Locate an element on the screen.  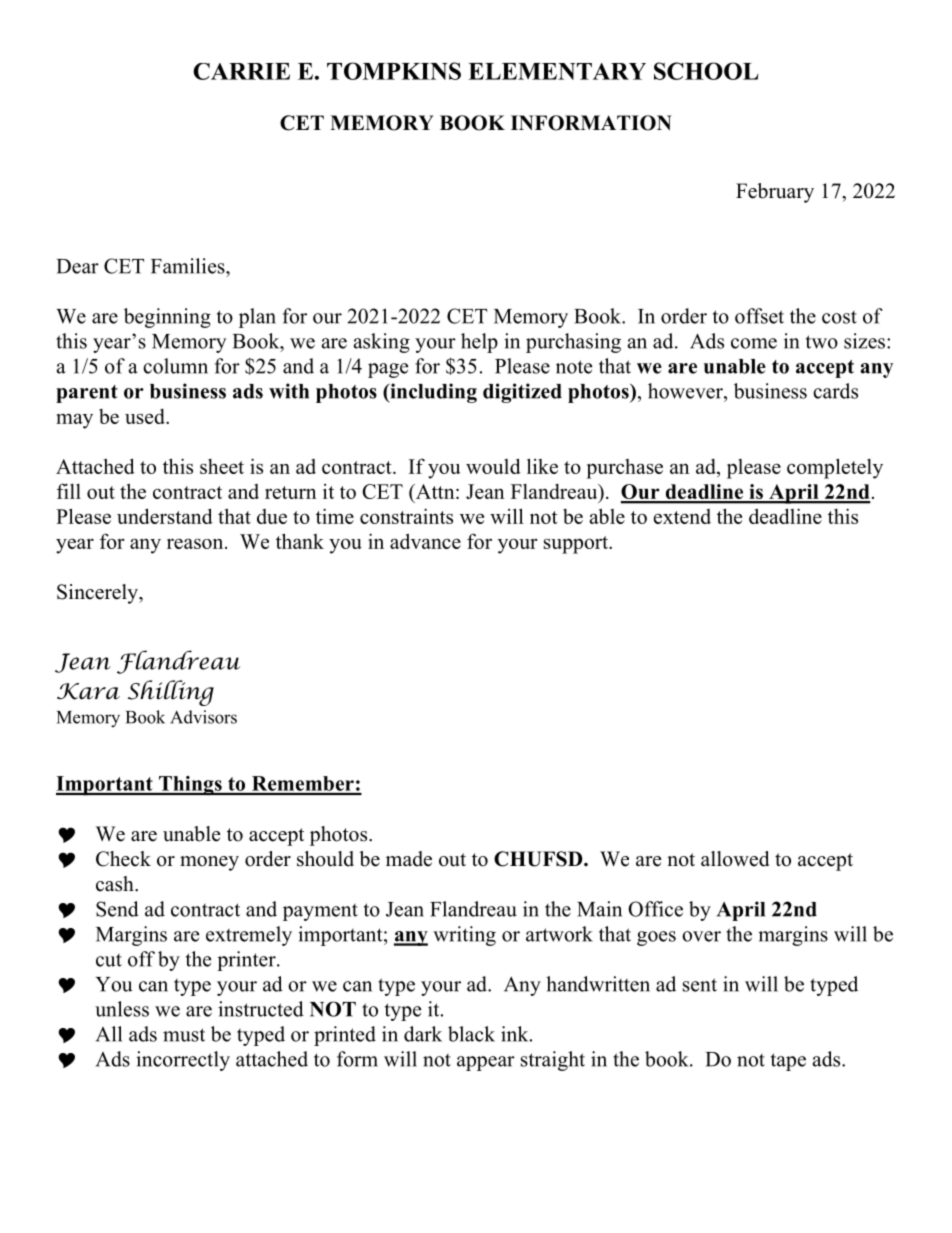
must is located at coordinates (184, 1035).
